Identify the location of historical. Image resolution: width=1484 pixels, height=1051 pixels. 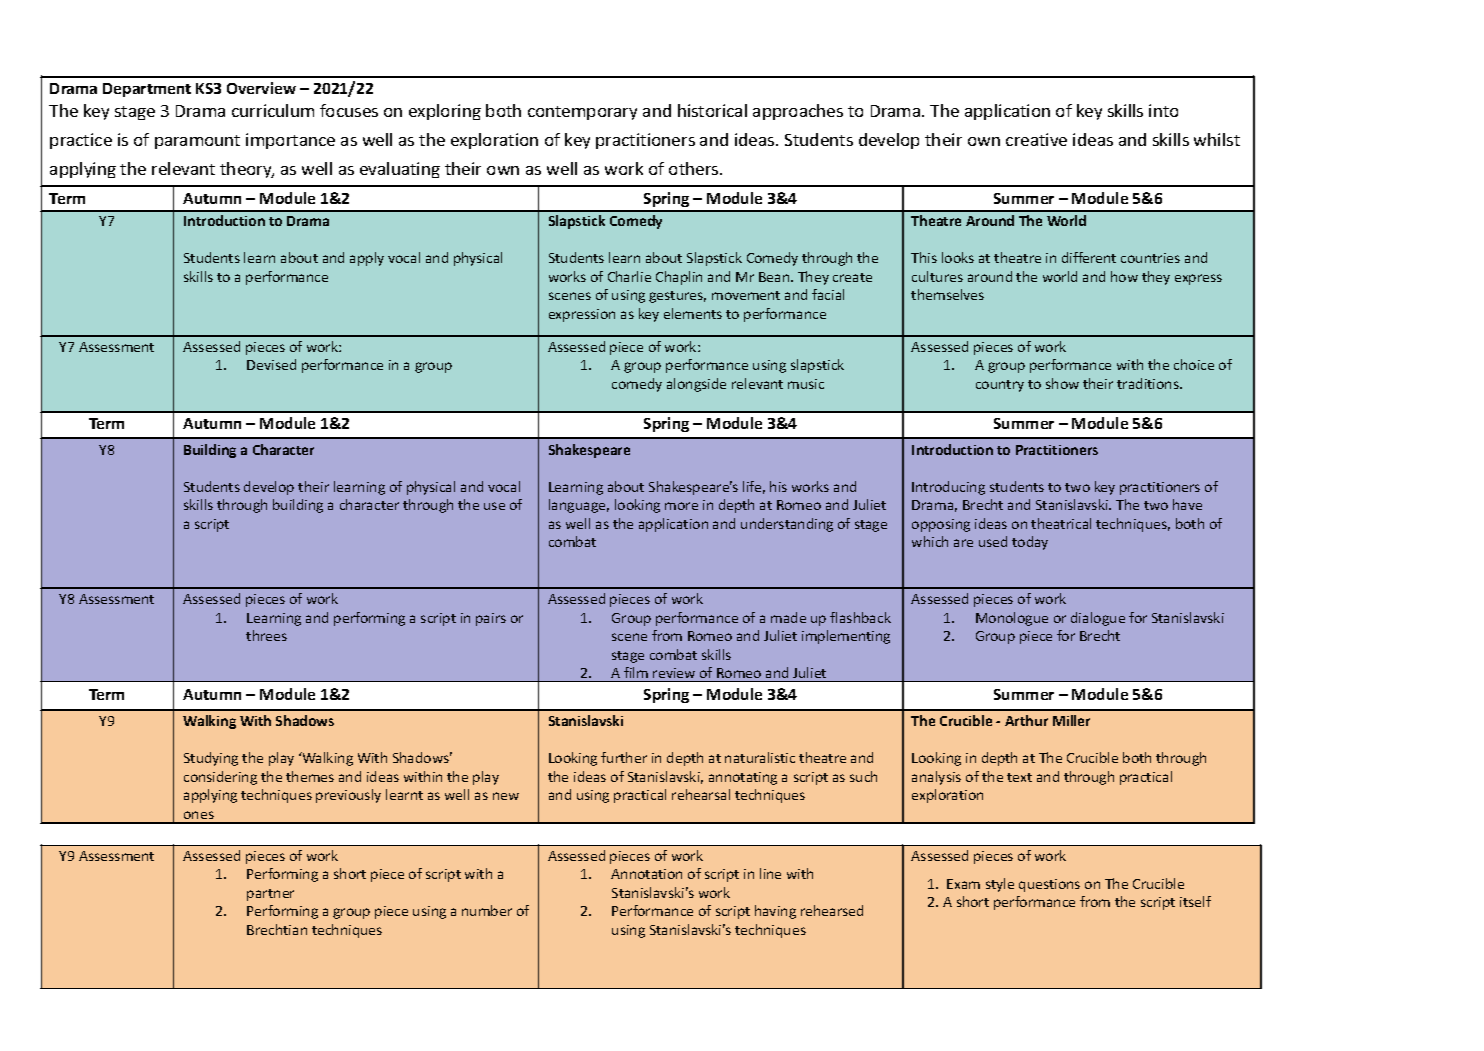
(712, 110).
